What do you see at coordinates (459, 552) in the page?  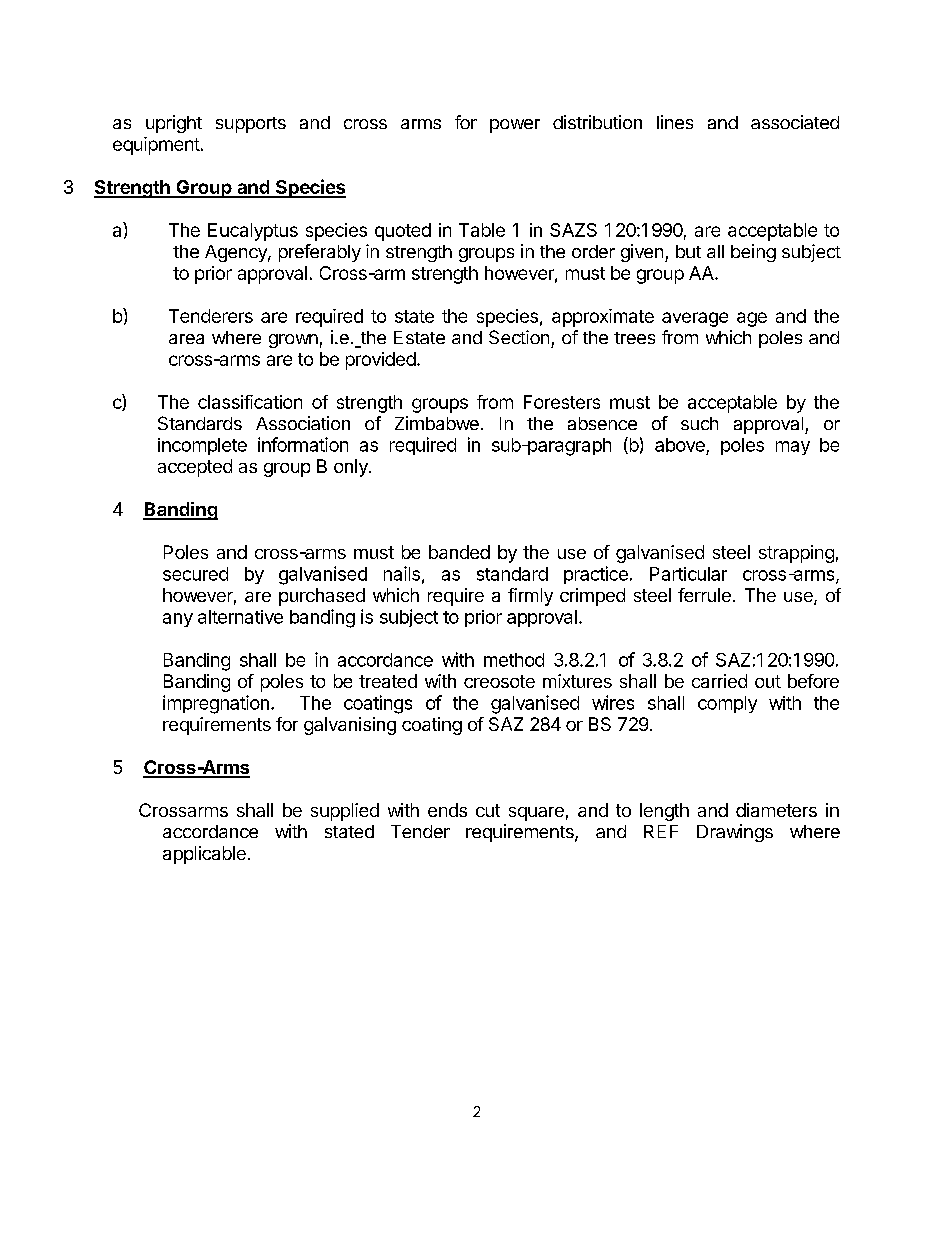 I see `banded` at bounding box center [459, 552].
